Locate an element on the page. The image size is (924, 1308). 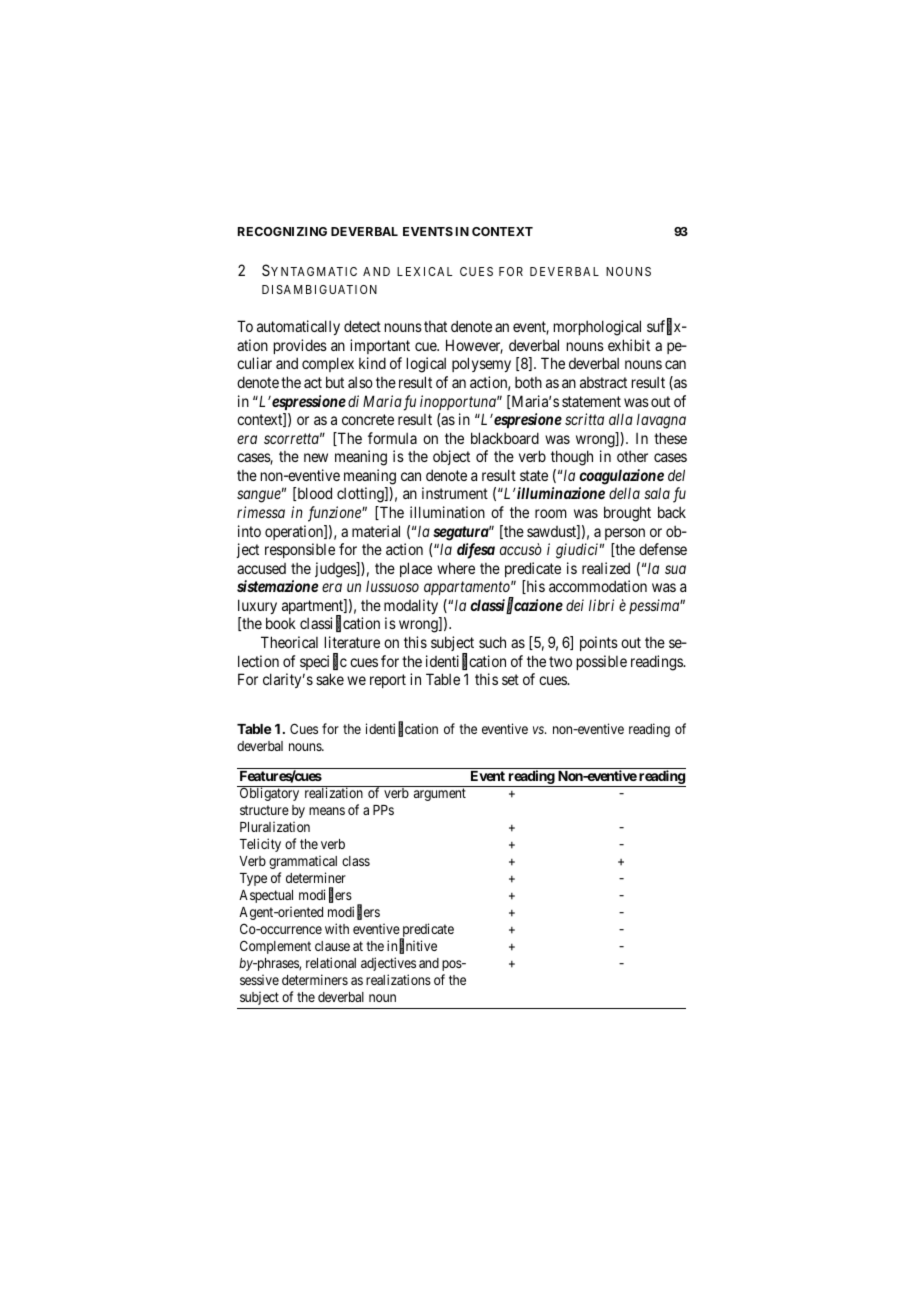
alla is located at coordinates (621, 419).
